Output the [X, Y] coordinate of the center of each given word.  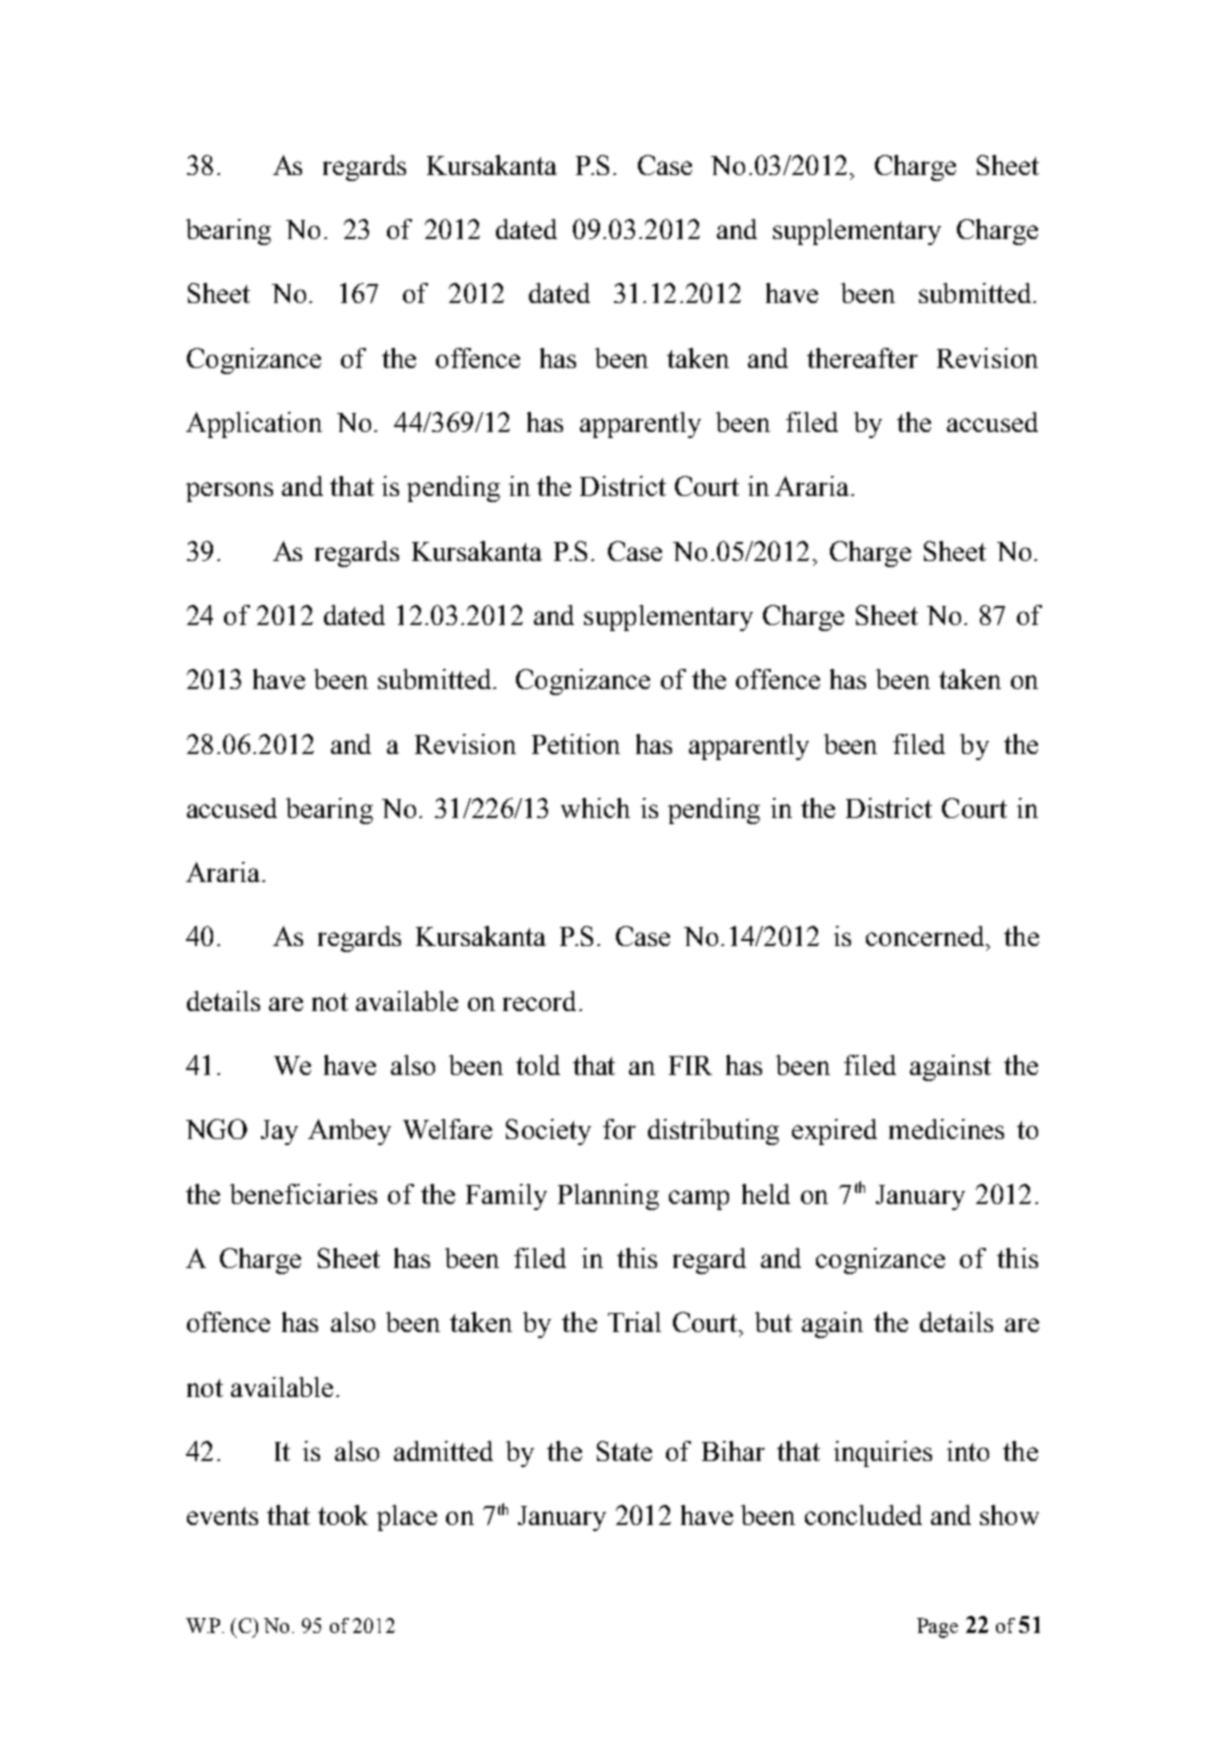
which [595, 808]
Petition [576, 744]
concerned [926, 936]
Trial [634, 1322]
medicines [946, 1129]
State [624, 1451]
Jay [279, 1132]
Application [254, 425]
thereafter [862, 358]
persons [229, 492]
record [539, 1001]
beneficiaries [303, 1194]
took [343, 1515]
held [766, 1194]
